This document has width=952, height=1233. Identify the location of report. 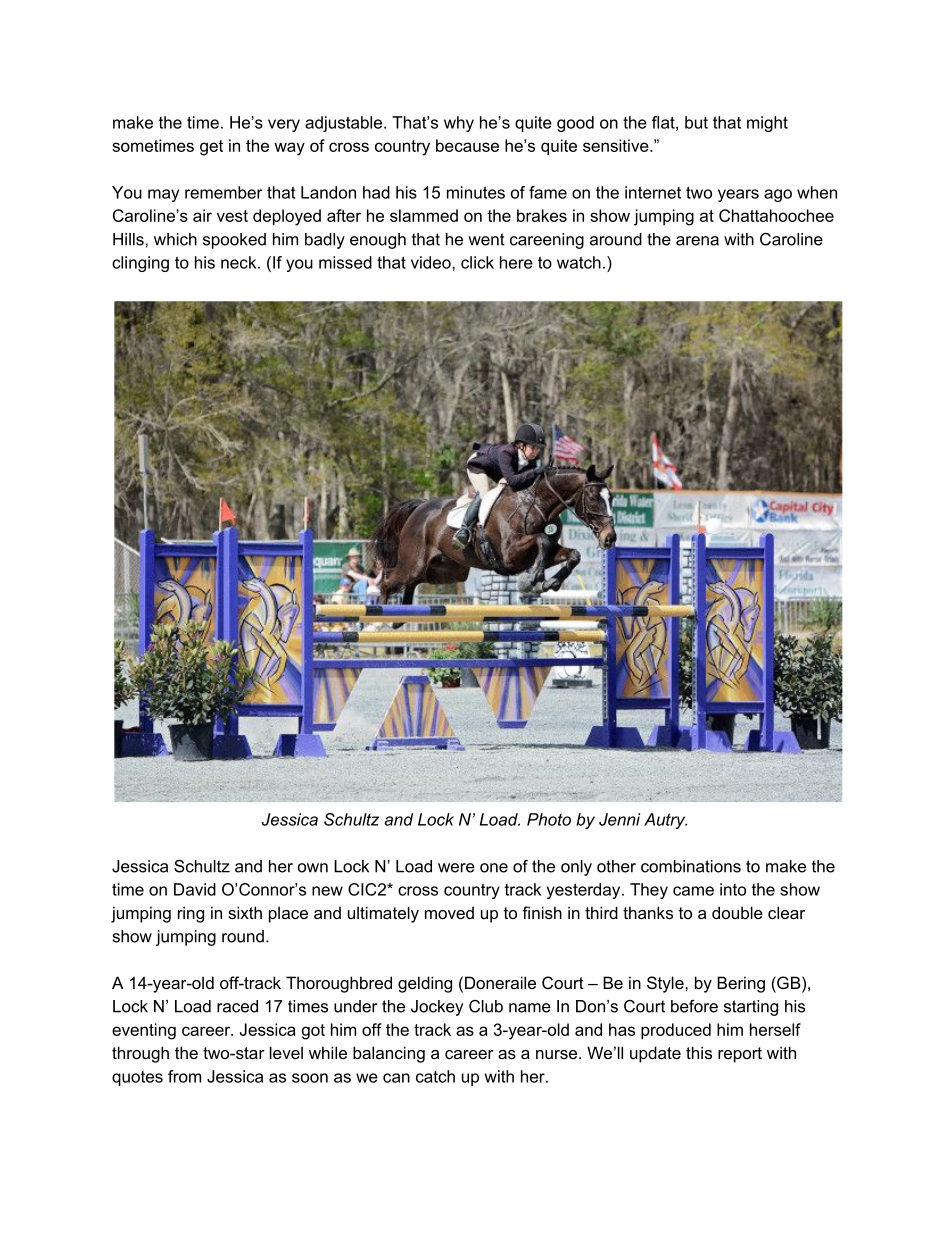
(740, 1055).
